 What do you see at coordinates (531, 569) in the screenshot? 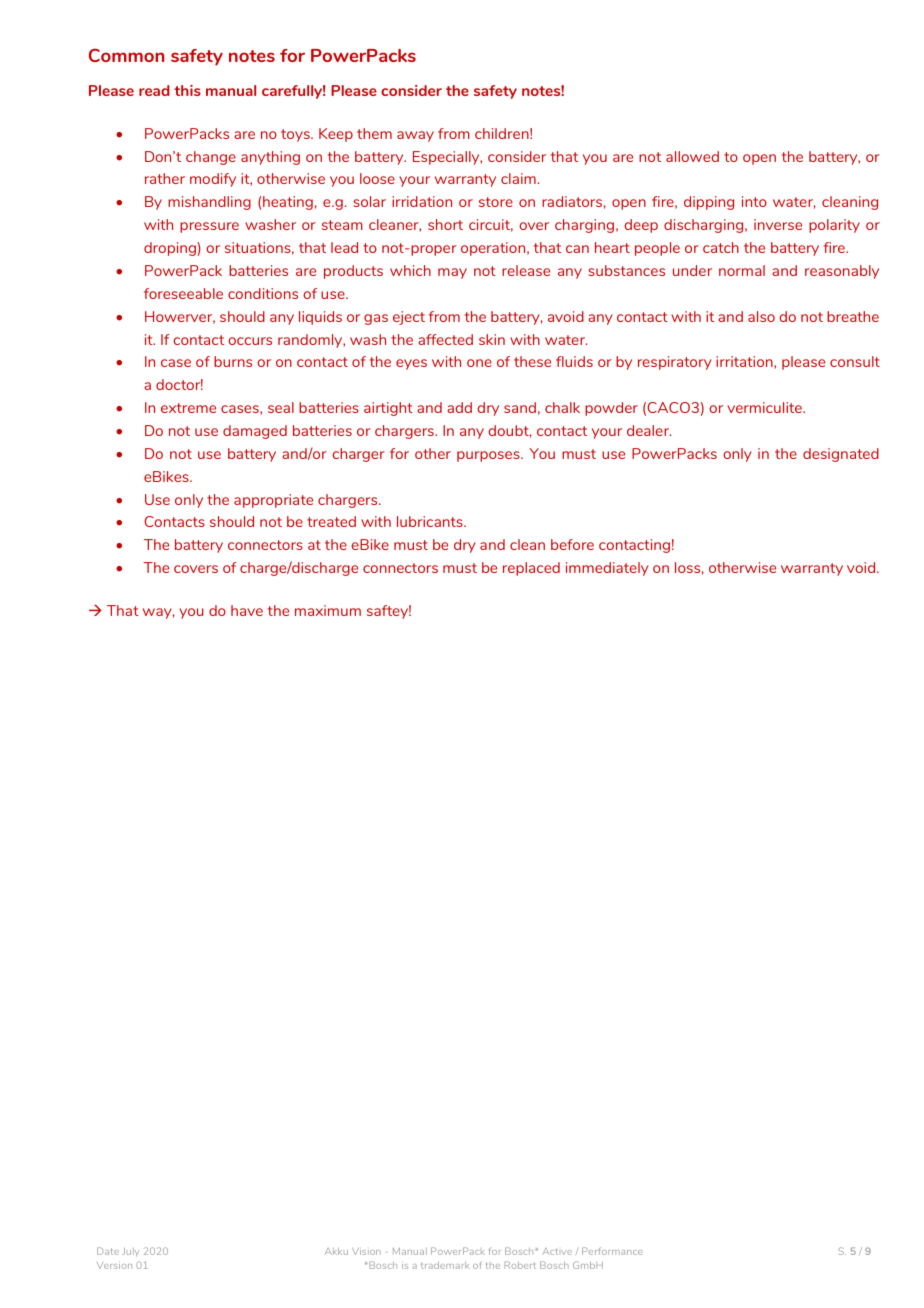
I see `replaced` at bounding box center [531, 569].
